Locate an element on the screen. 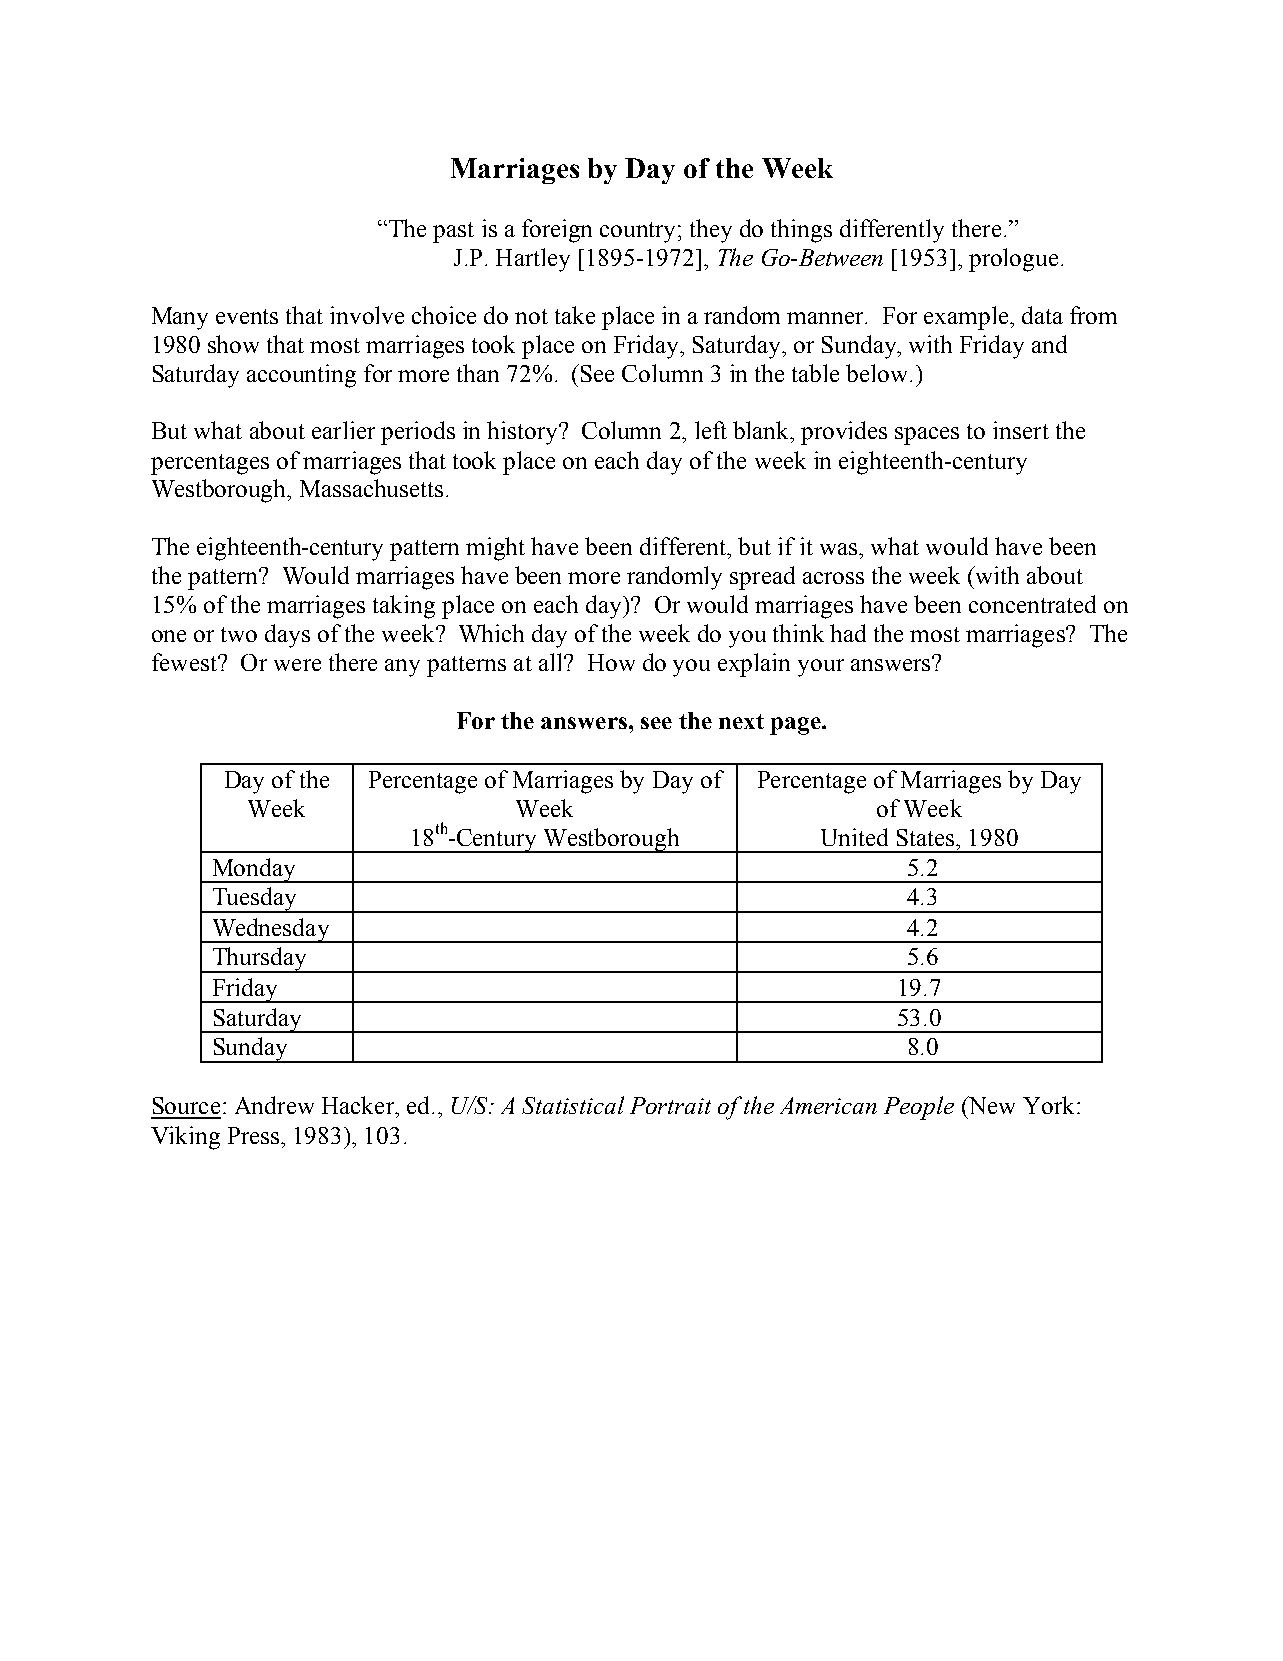 Image resolution: width=1283 pixels, height=1661 pixels. left is located at coordinates (711, 430).
